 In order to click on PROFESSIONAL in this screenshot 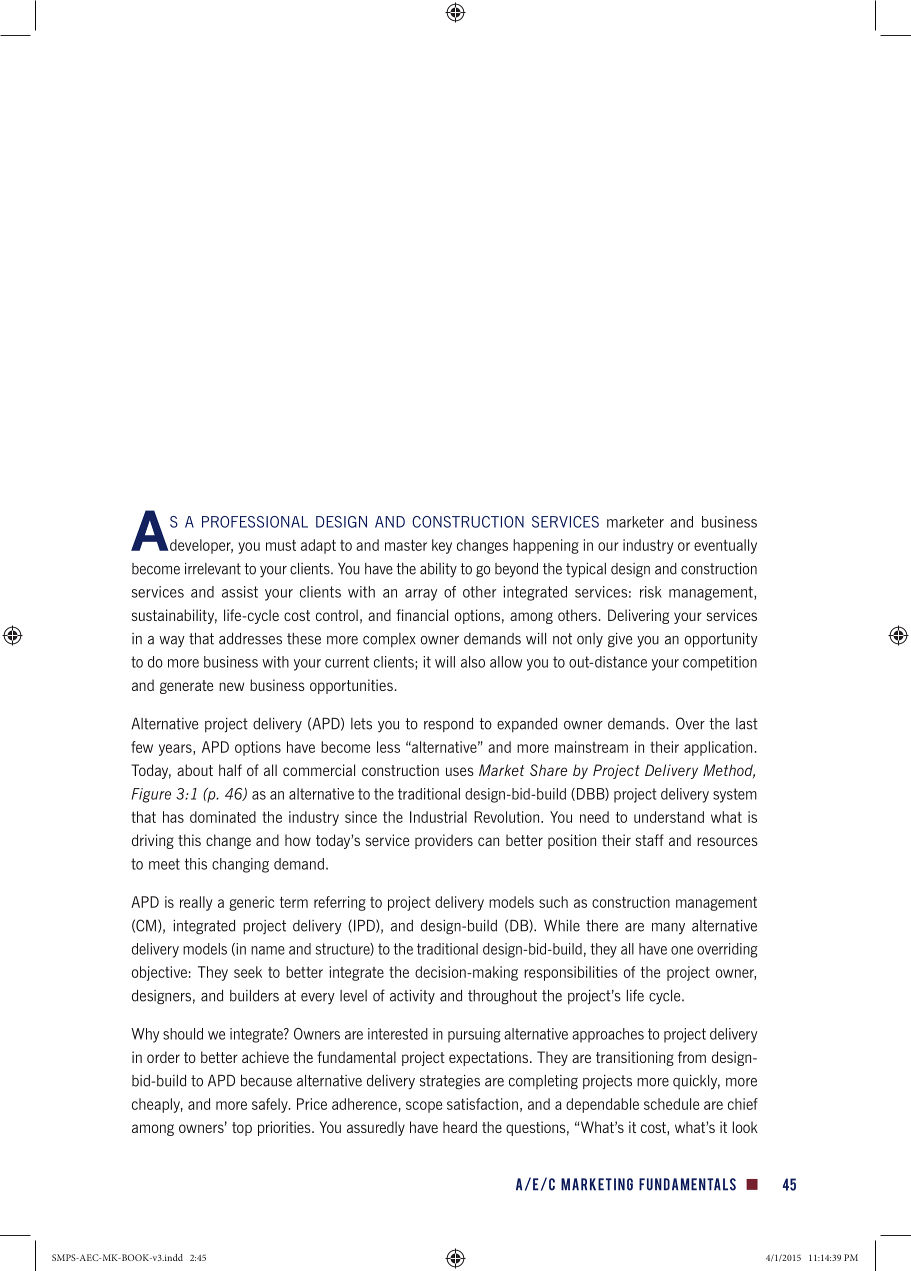, I will do `click(255, 522)`.
